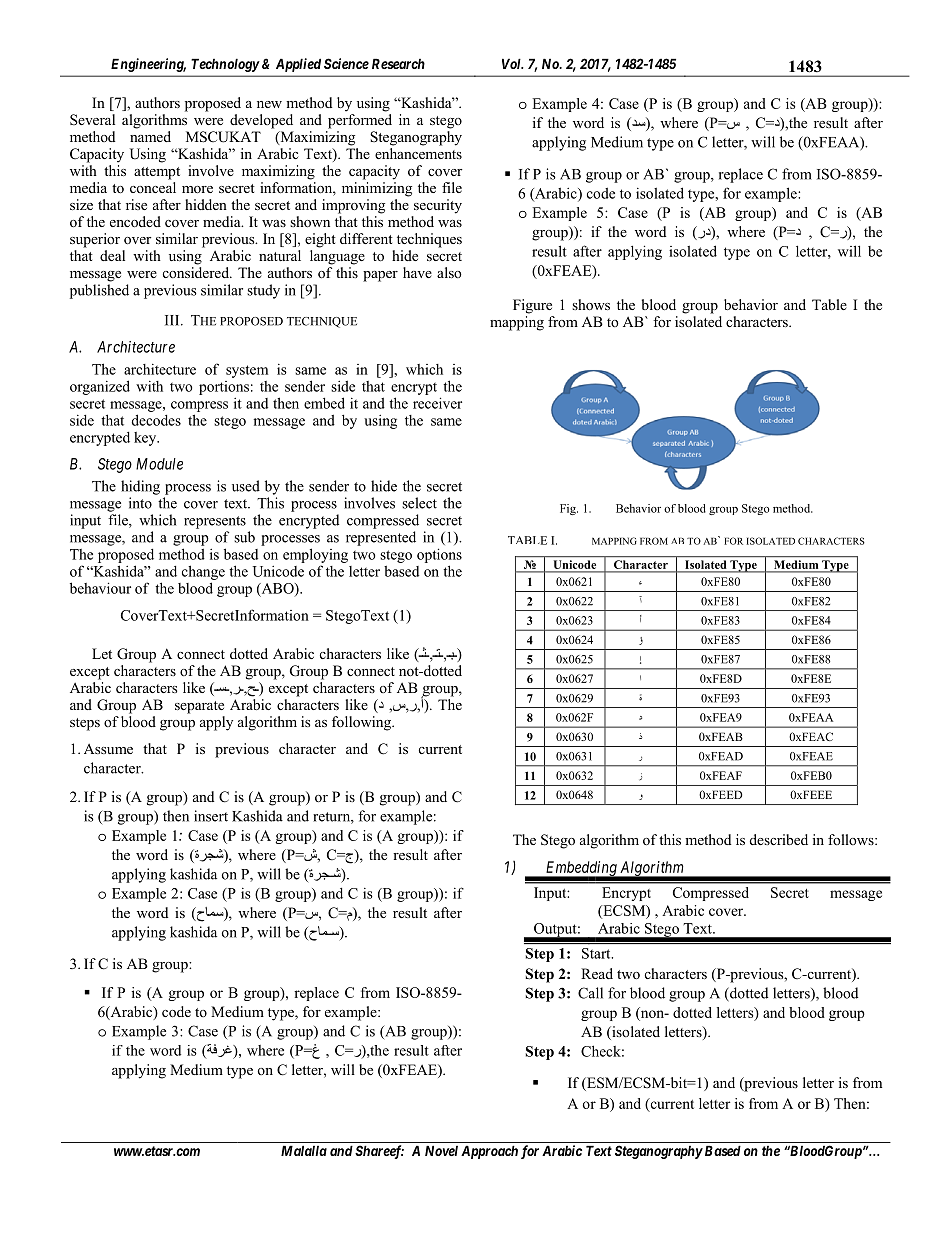  Describe the element at coordinates (779, 839) in the page. I see `described` at that location.
